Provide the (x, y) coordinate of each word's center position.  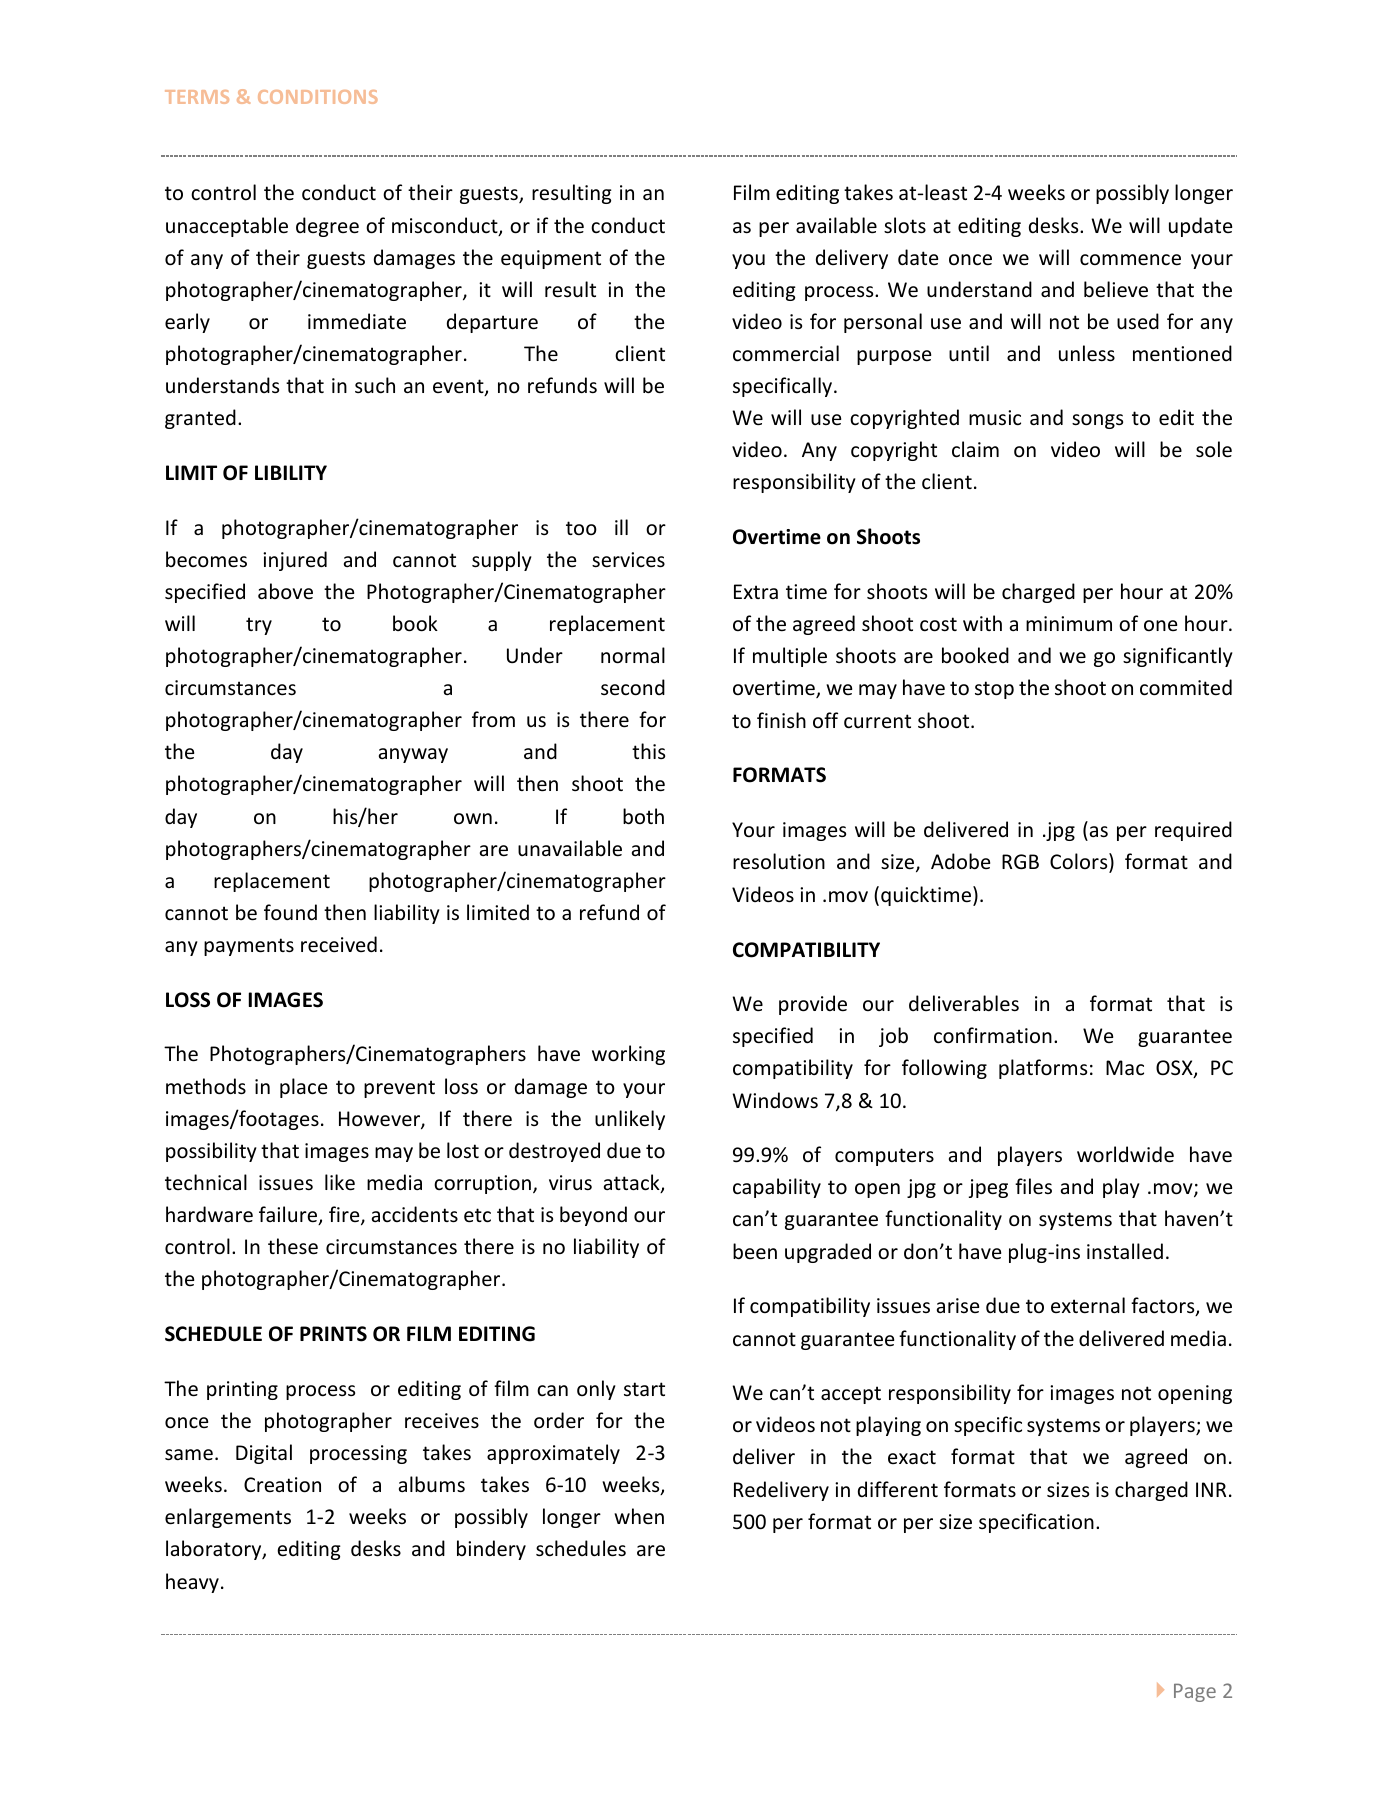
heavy (192, 1583)
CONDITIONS (318, 97)
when (639, 1516)
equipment (551, 259)
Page (1195, 1693)
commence (1130, 260)
